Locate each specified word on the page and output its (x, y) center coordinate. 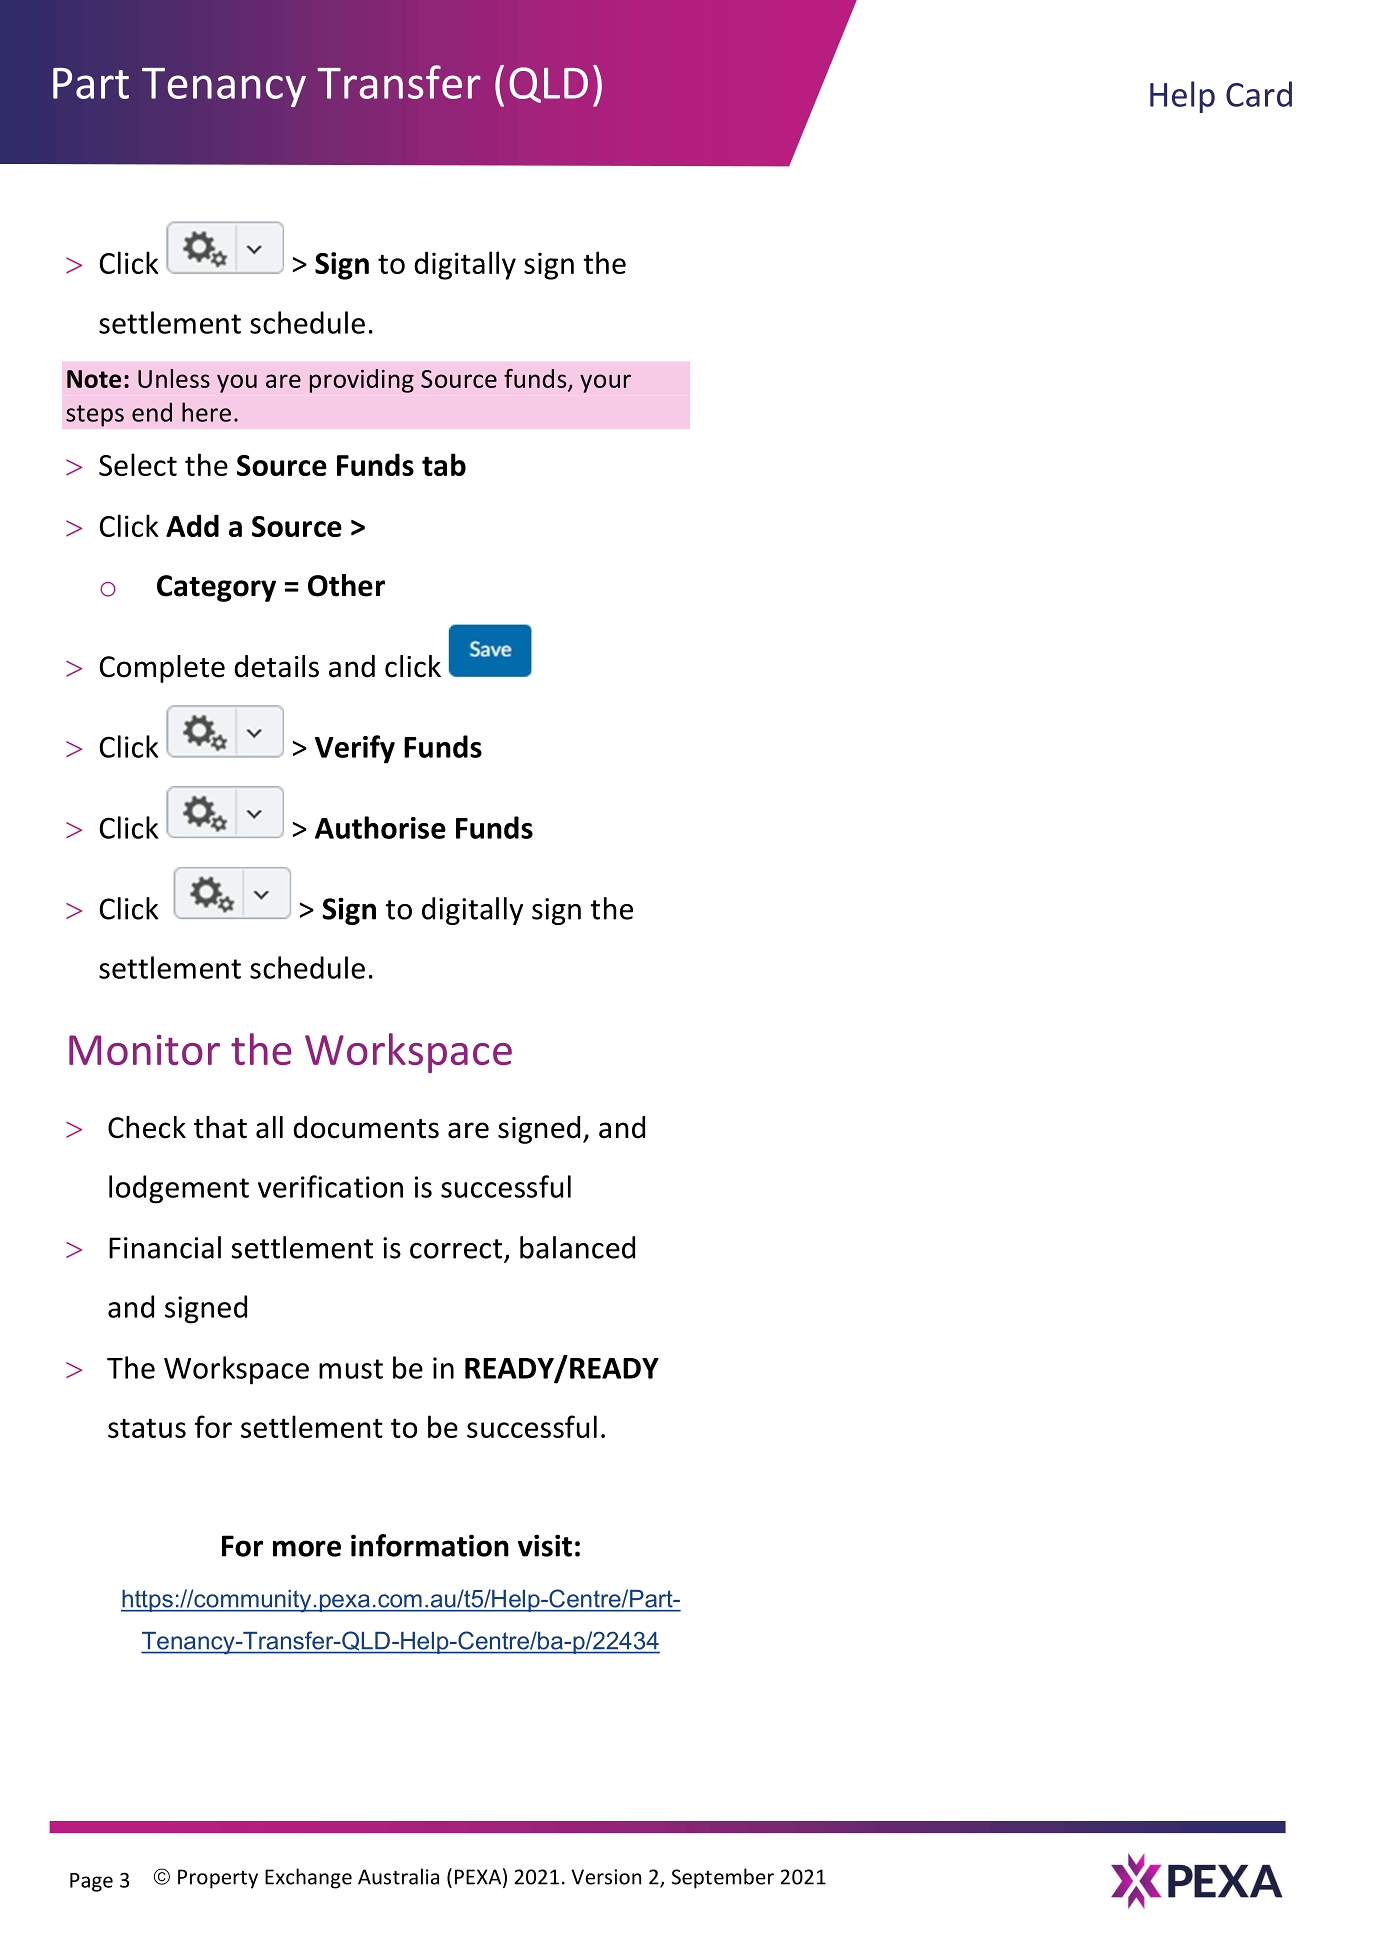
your (605, 383)
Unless (174, 378)
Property (218, 1879)
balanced (577, 1247)
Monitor (144, 1050)
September (723, 1878)
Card (1259, 94)
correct (456, 1249)
